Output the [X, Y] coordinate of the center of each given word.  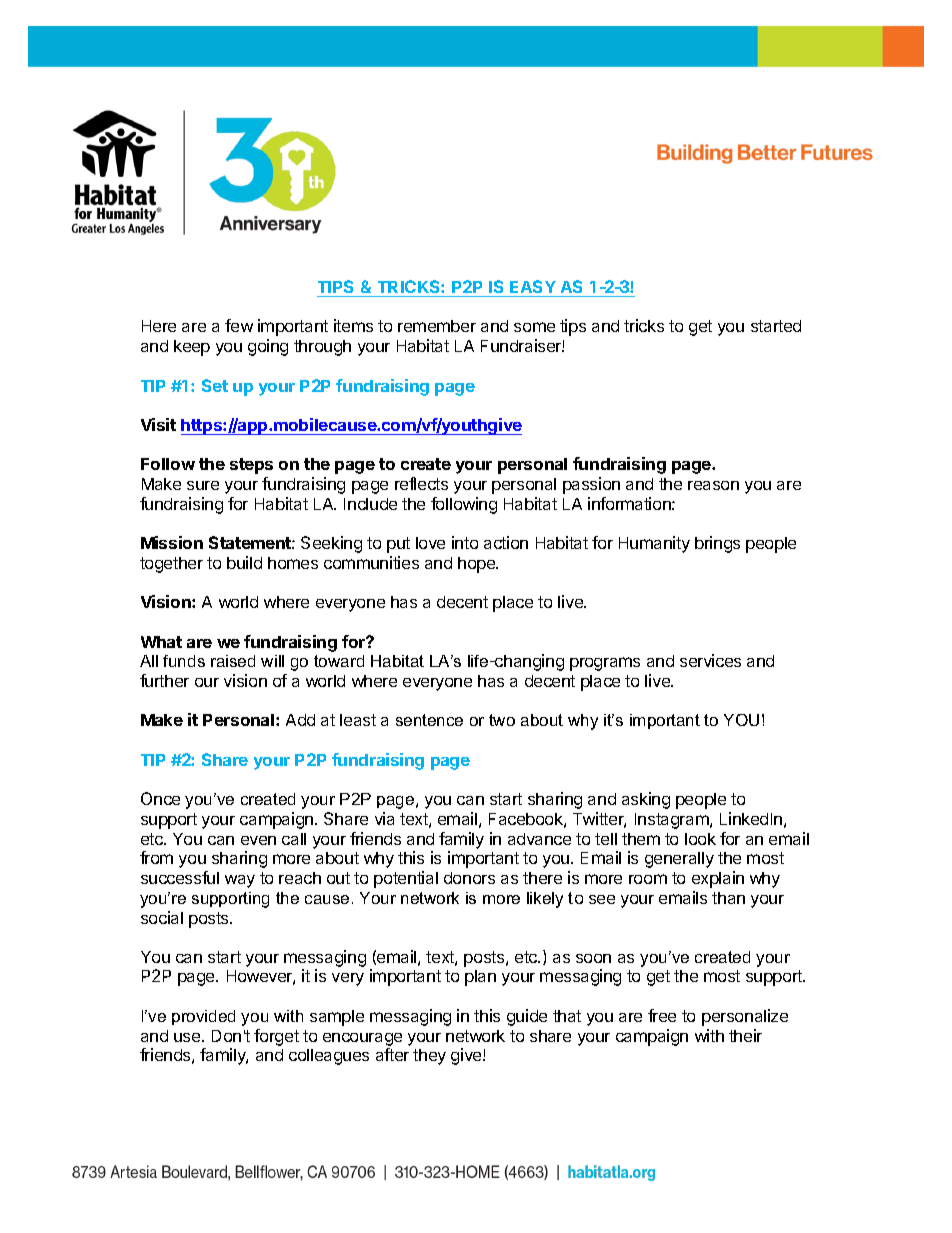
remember [437, 326]
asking [646, 800]
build [244, 562]
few [239, 325]
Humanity [654, 544]
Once [160, 798]
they [429, 1057]
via [384, 818]
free [662, 1015]
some [534, 327]
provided [203, 1017]
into [465, 542]
